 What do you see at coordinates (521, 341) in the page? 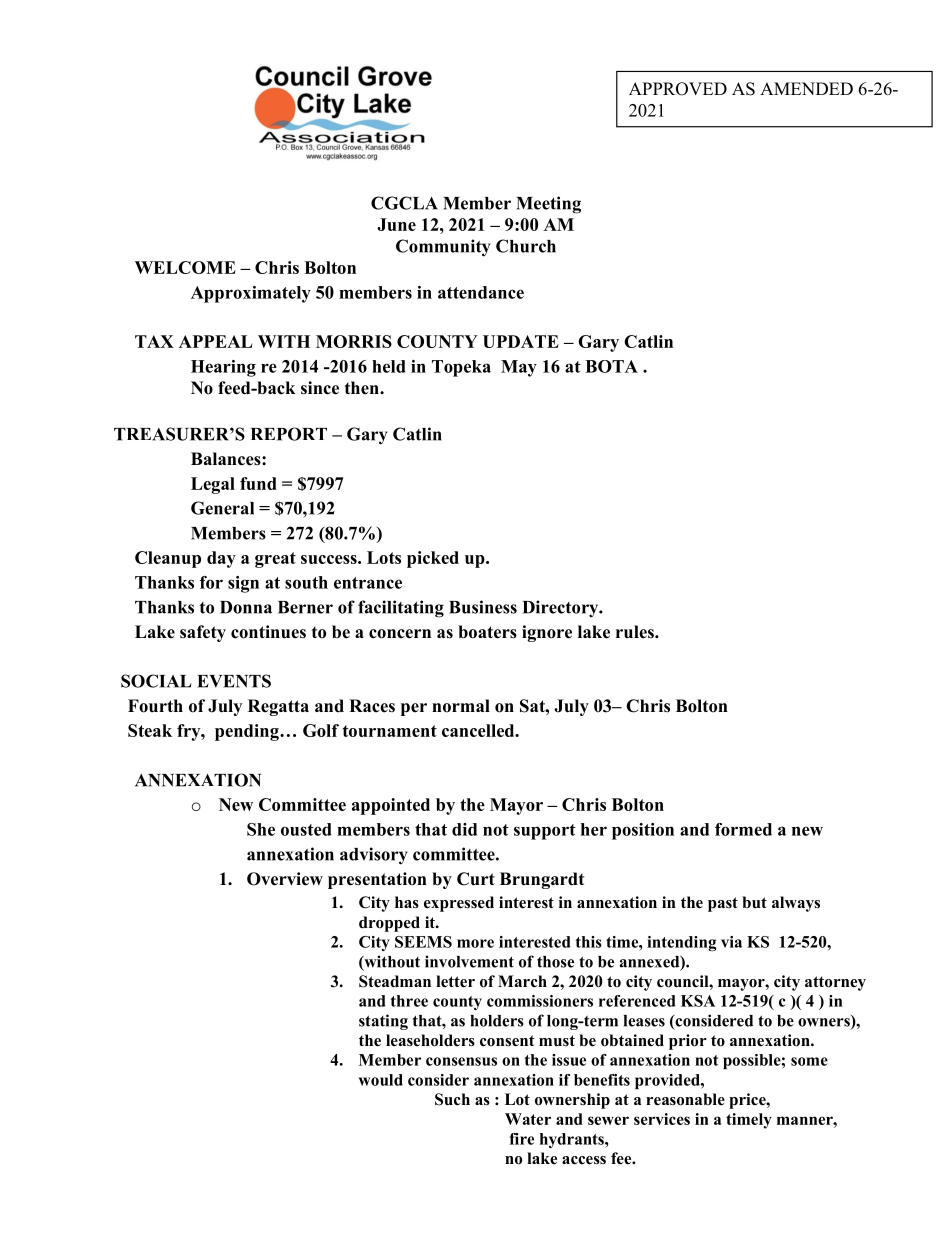
I see `UPDATE` at bounding box center [521, 341].
